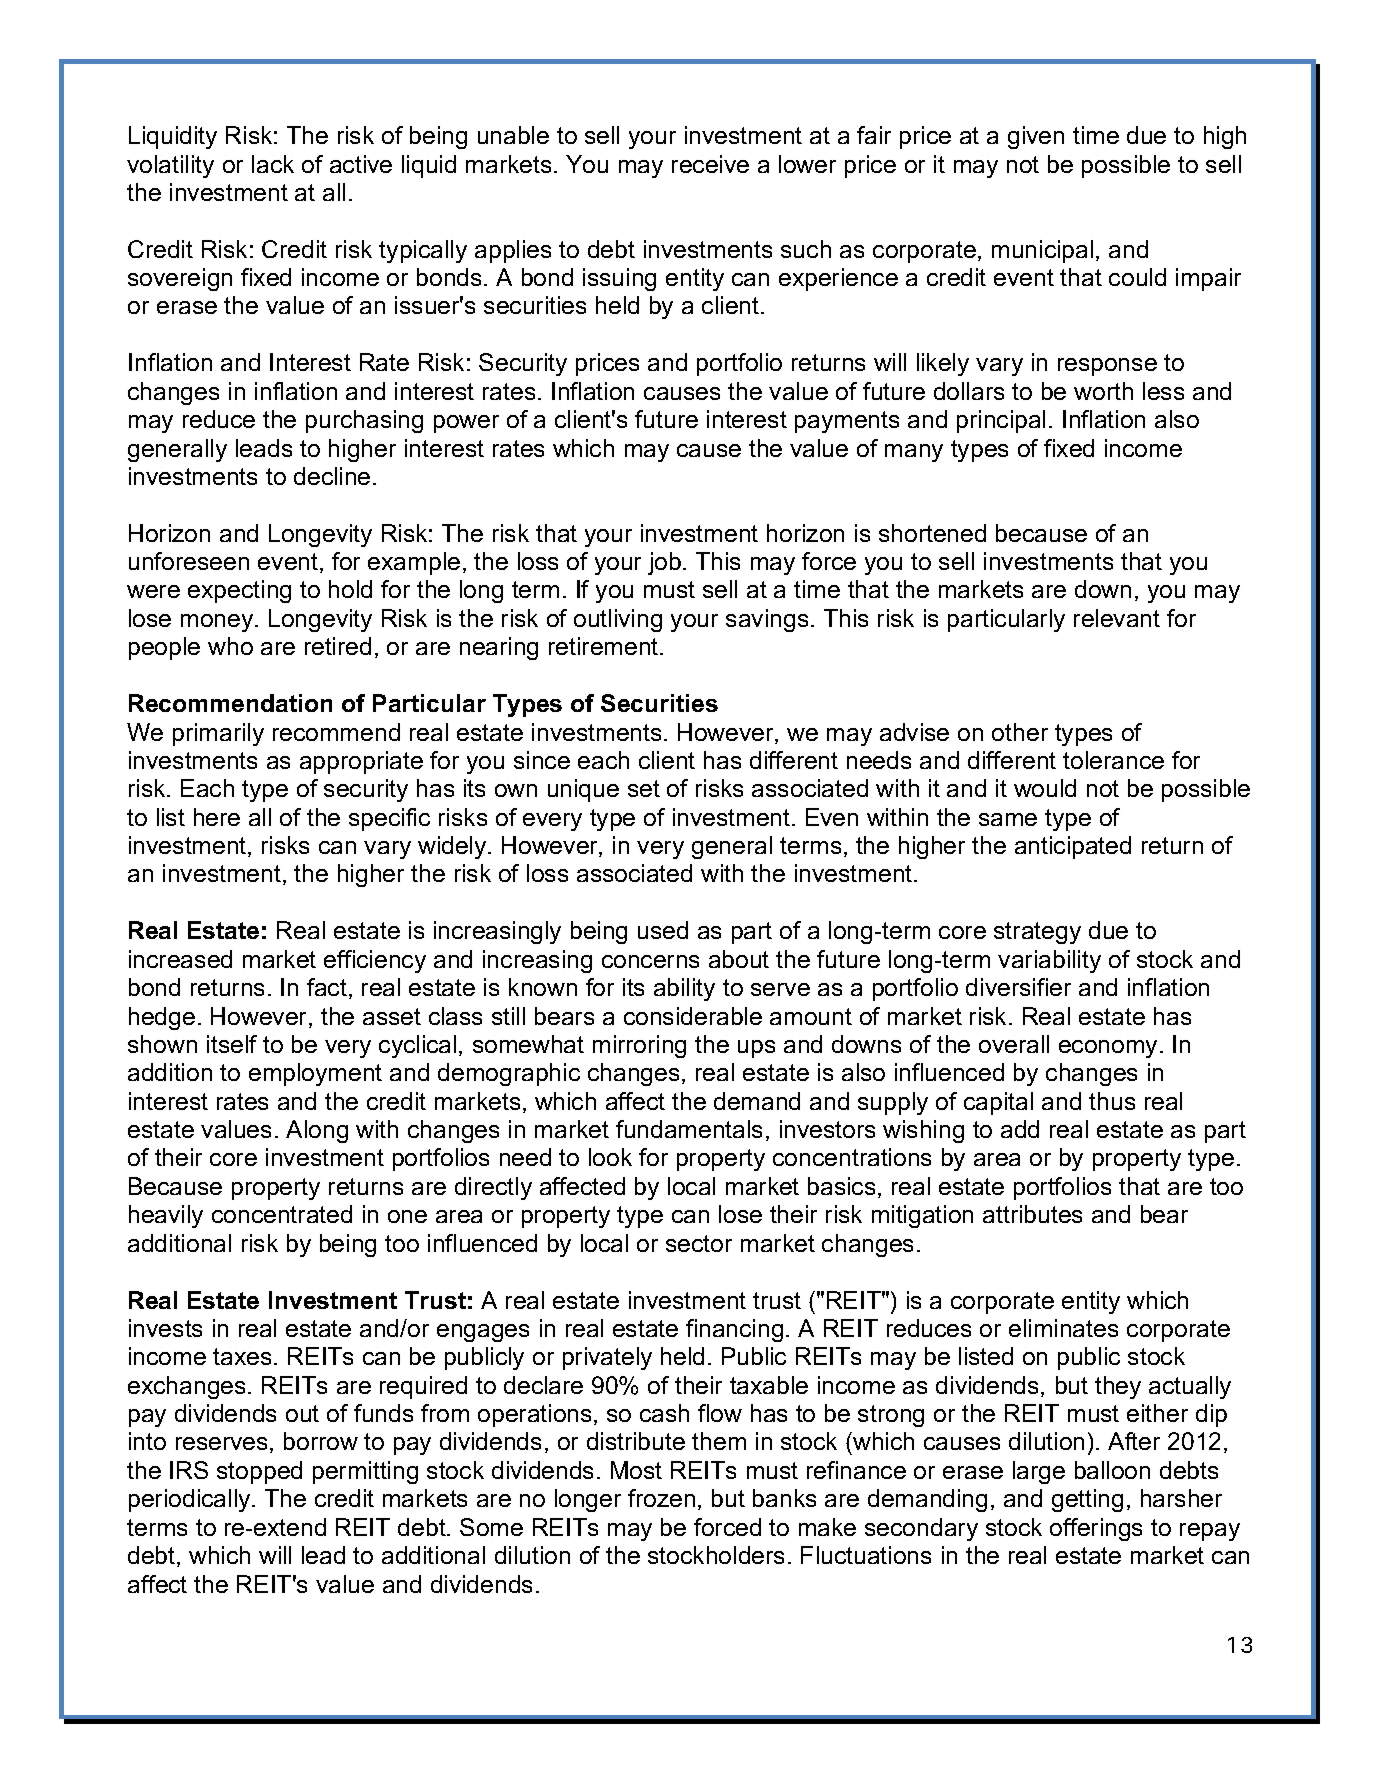  Describe the element at coordinates (618, 620) in the image. I see `outliving` at that location.
